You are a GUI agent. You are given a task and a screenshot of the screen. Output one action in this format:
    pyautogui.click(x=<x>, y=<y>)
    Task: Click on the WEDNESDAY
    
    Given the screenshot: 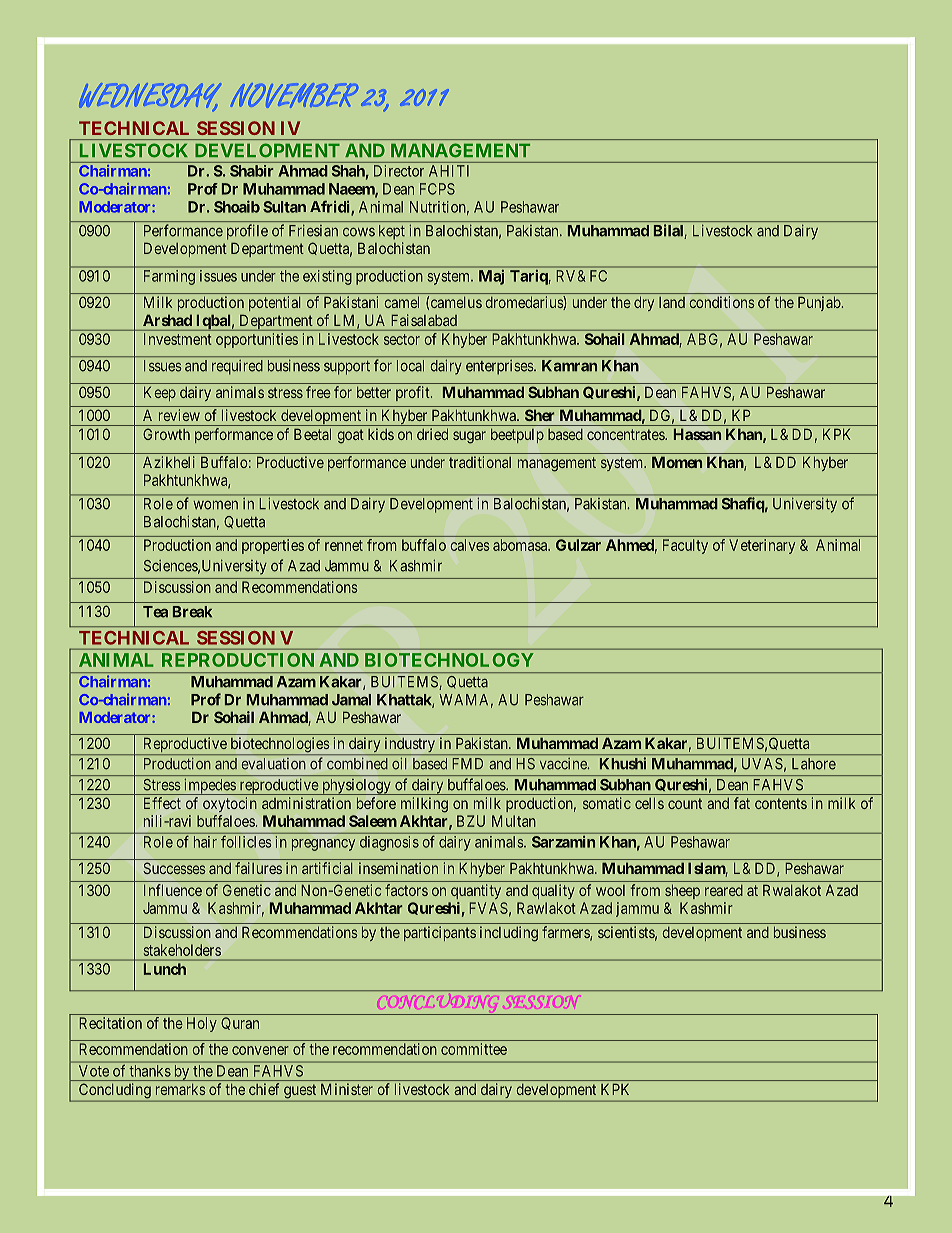 What is the action you would take?
    pyautogui.click(x=150, y=96)
